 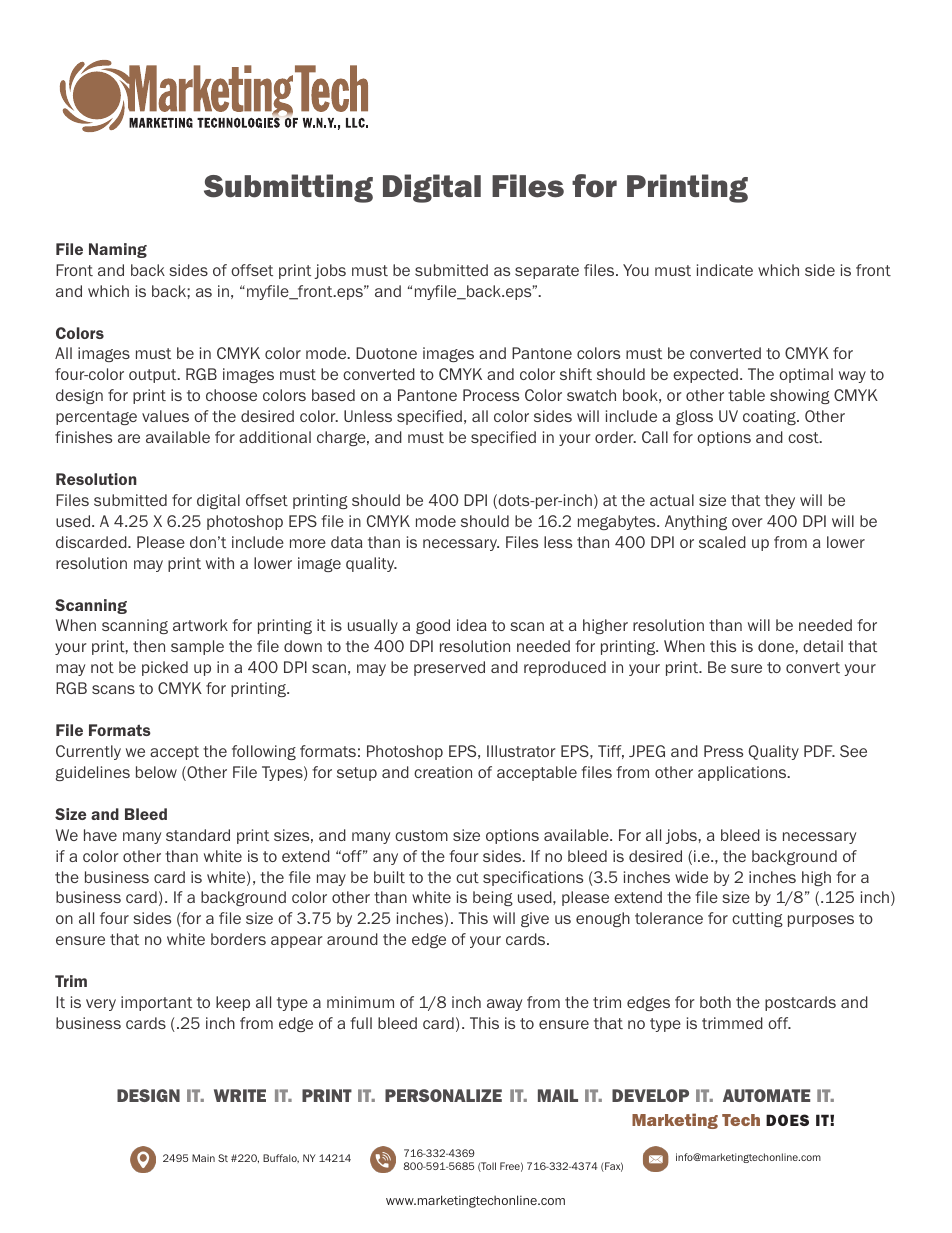 I want to click on Process, so click(x=491, y=395).
